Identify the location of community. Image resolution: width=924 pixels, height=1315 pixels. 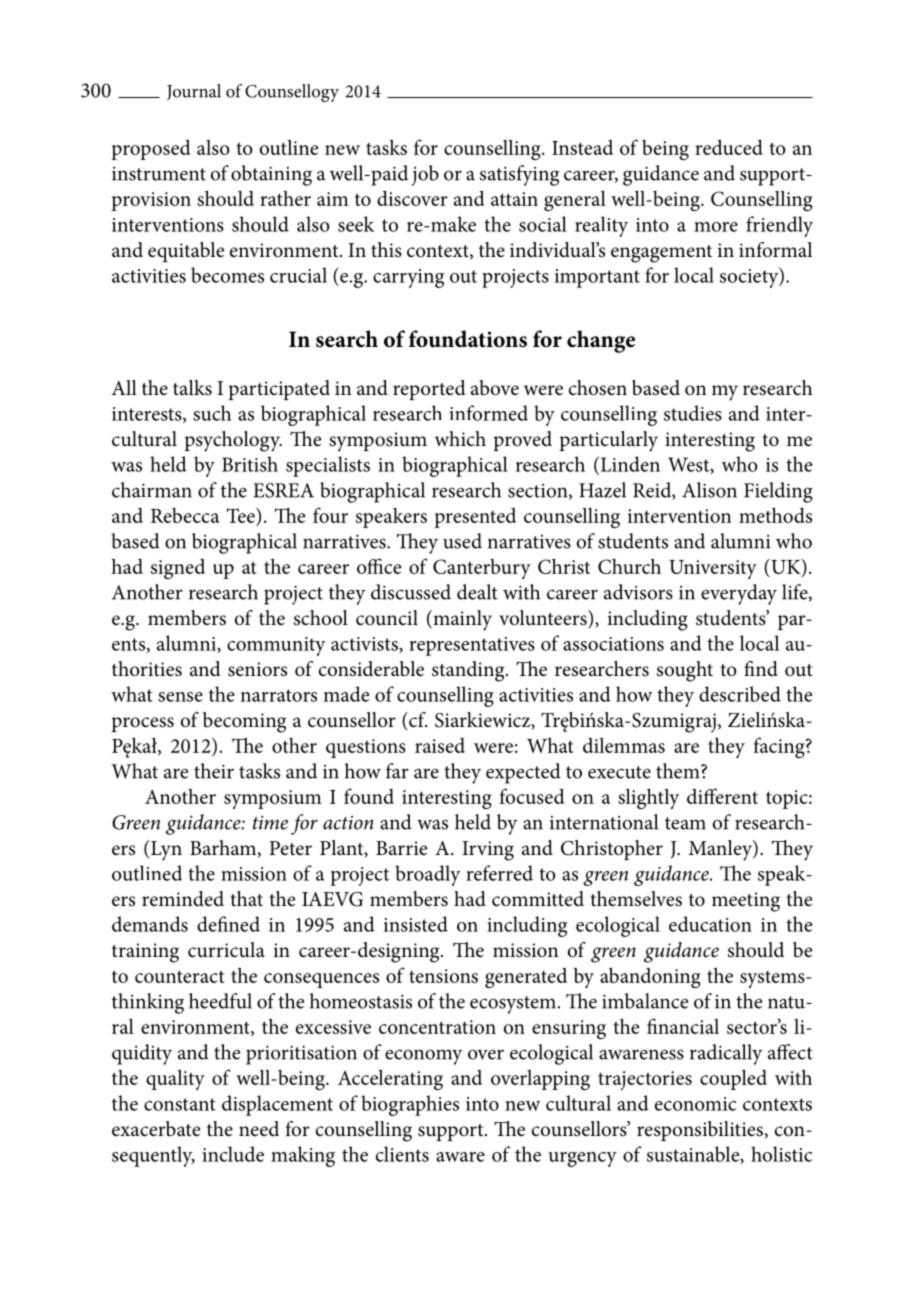
(276, 646).
